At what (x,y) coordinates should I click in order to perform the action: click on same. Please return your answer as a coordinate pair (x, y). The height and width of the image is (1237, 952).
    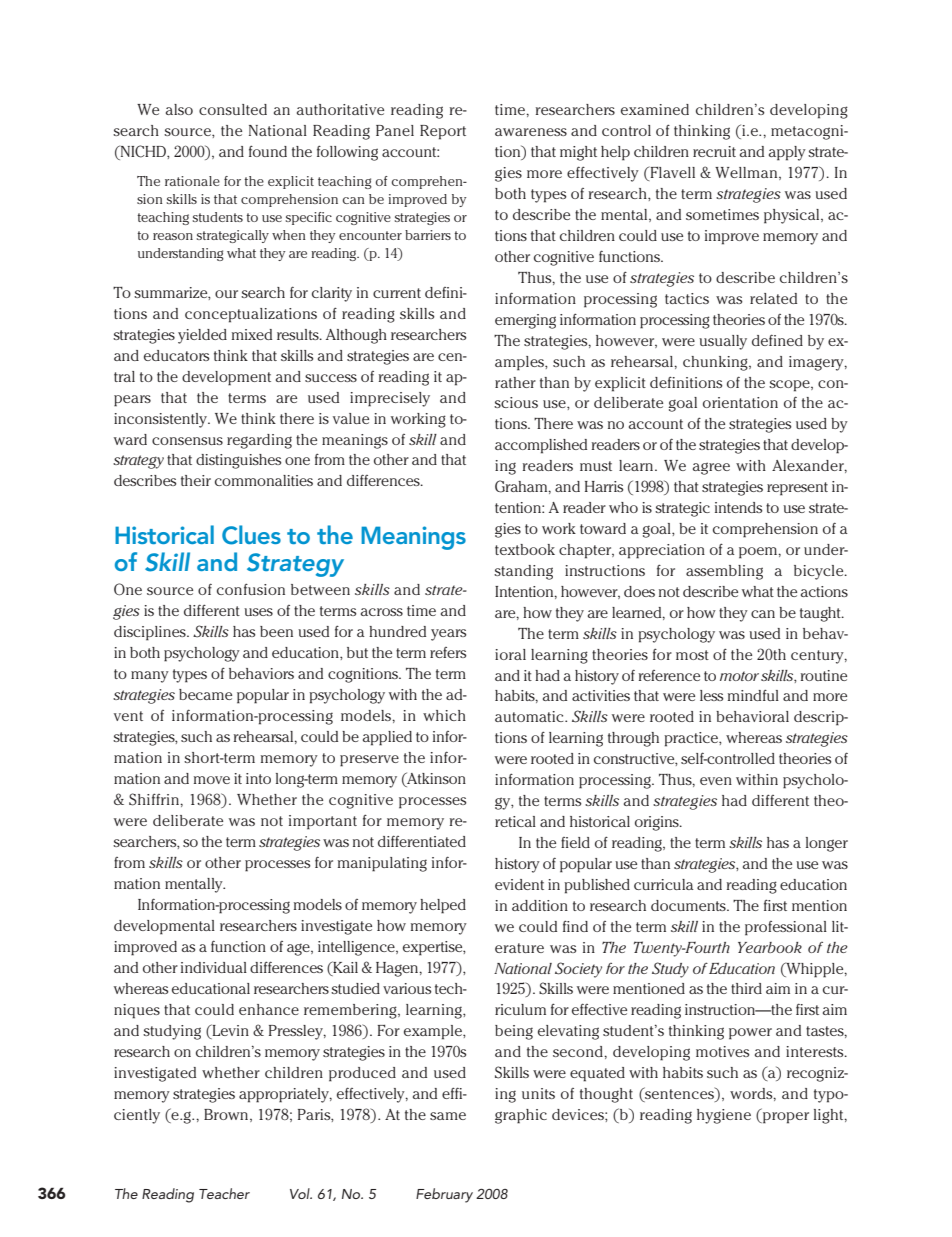
    Looking at the image, I should click on (448, 1116).
